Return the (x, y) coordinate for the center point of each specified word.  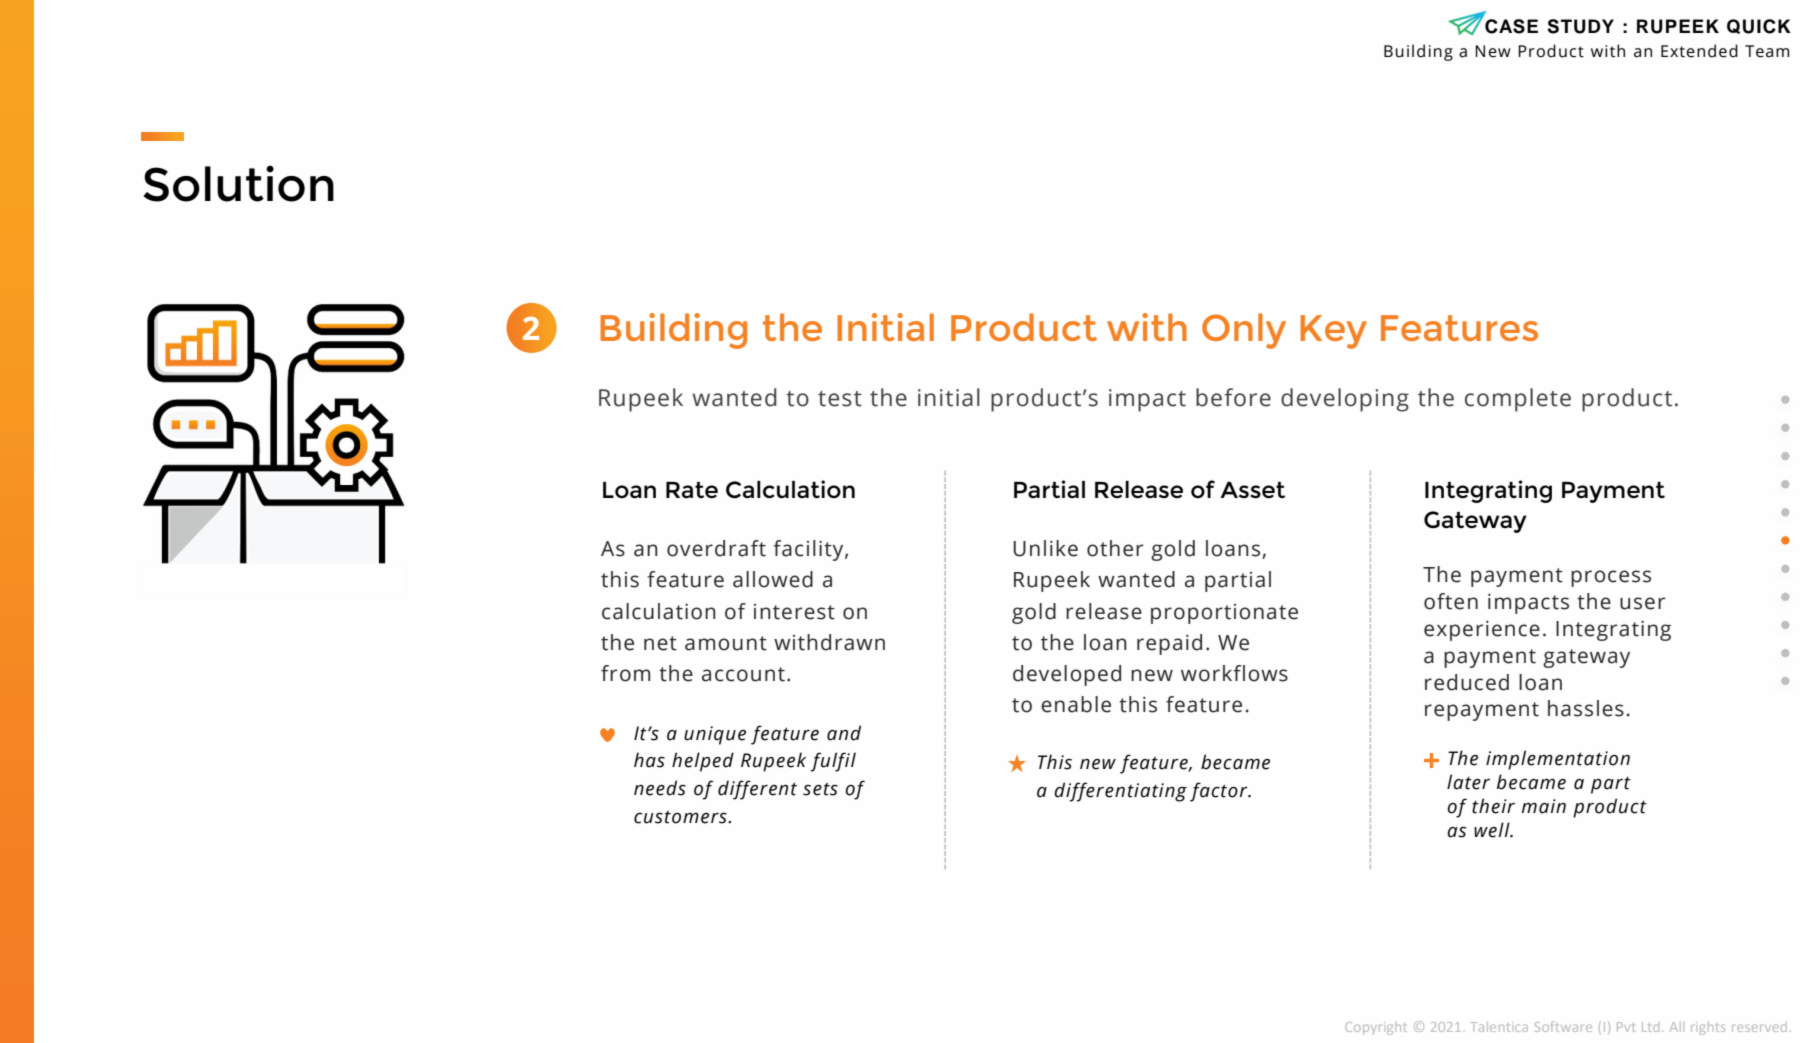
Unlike (1045, 548)
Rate (692, 490)
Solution (238, 183)
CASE (1511, 26)
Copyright (1376, 1028)
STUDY (1580, 26)
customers (681, 817)
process (1611, 578)
